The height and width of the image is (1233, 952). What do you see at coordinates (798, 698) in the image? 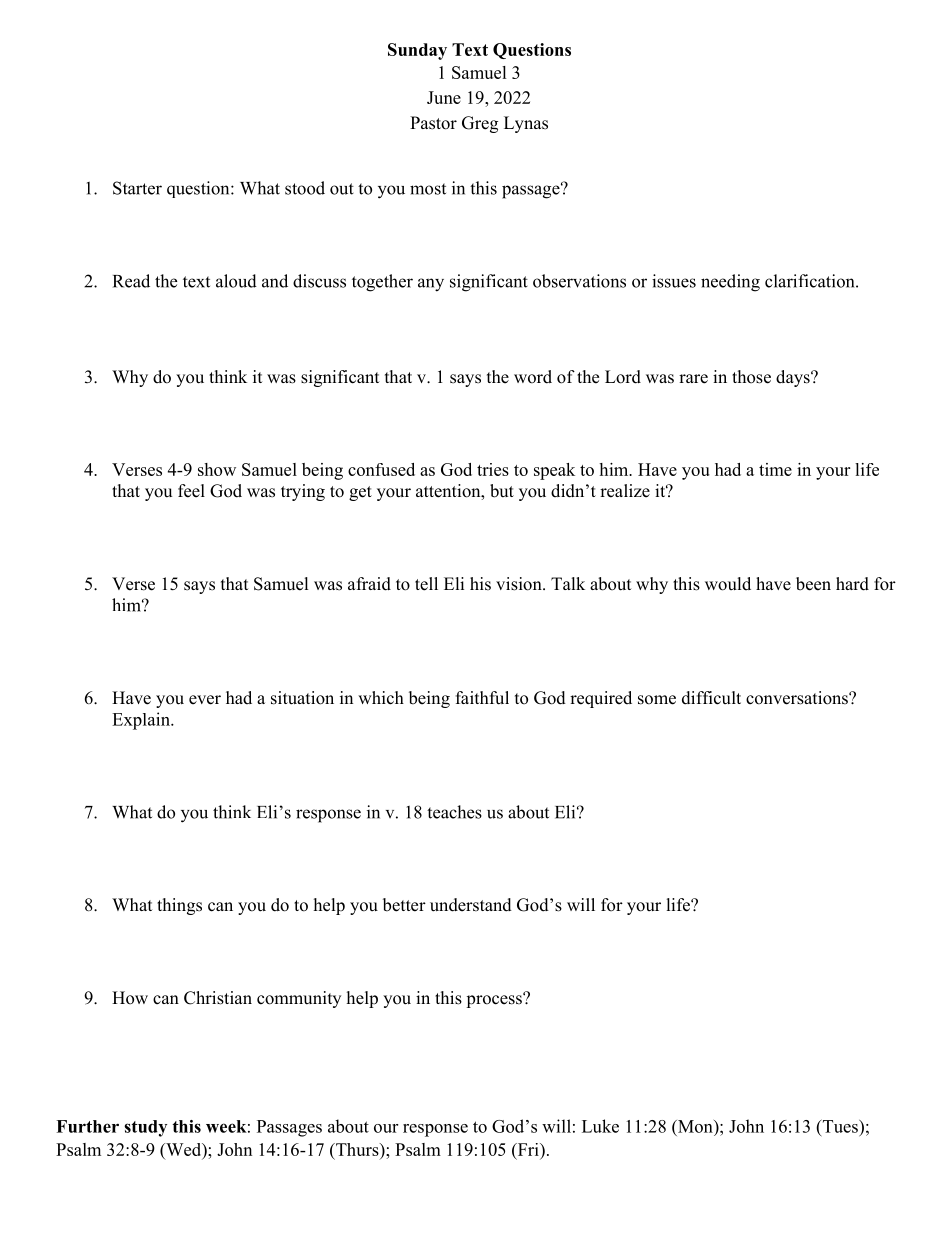
I see `conversations` at bounding box center [798, 698].
